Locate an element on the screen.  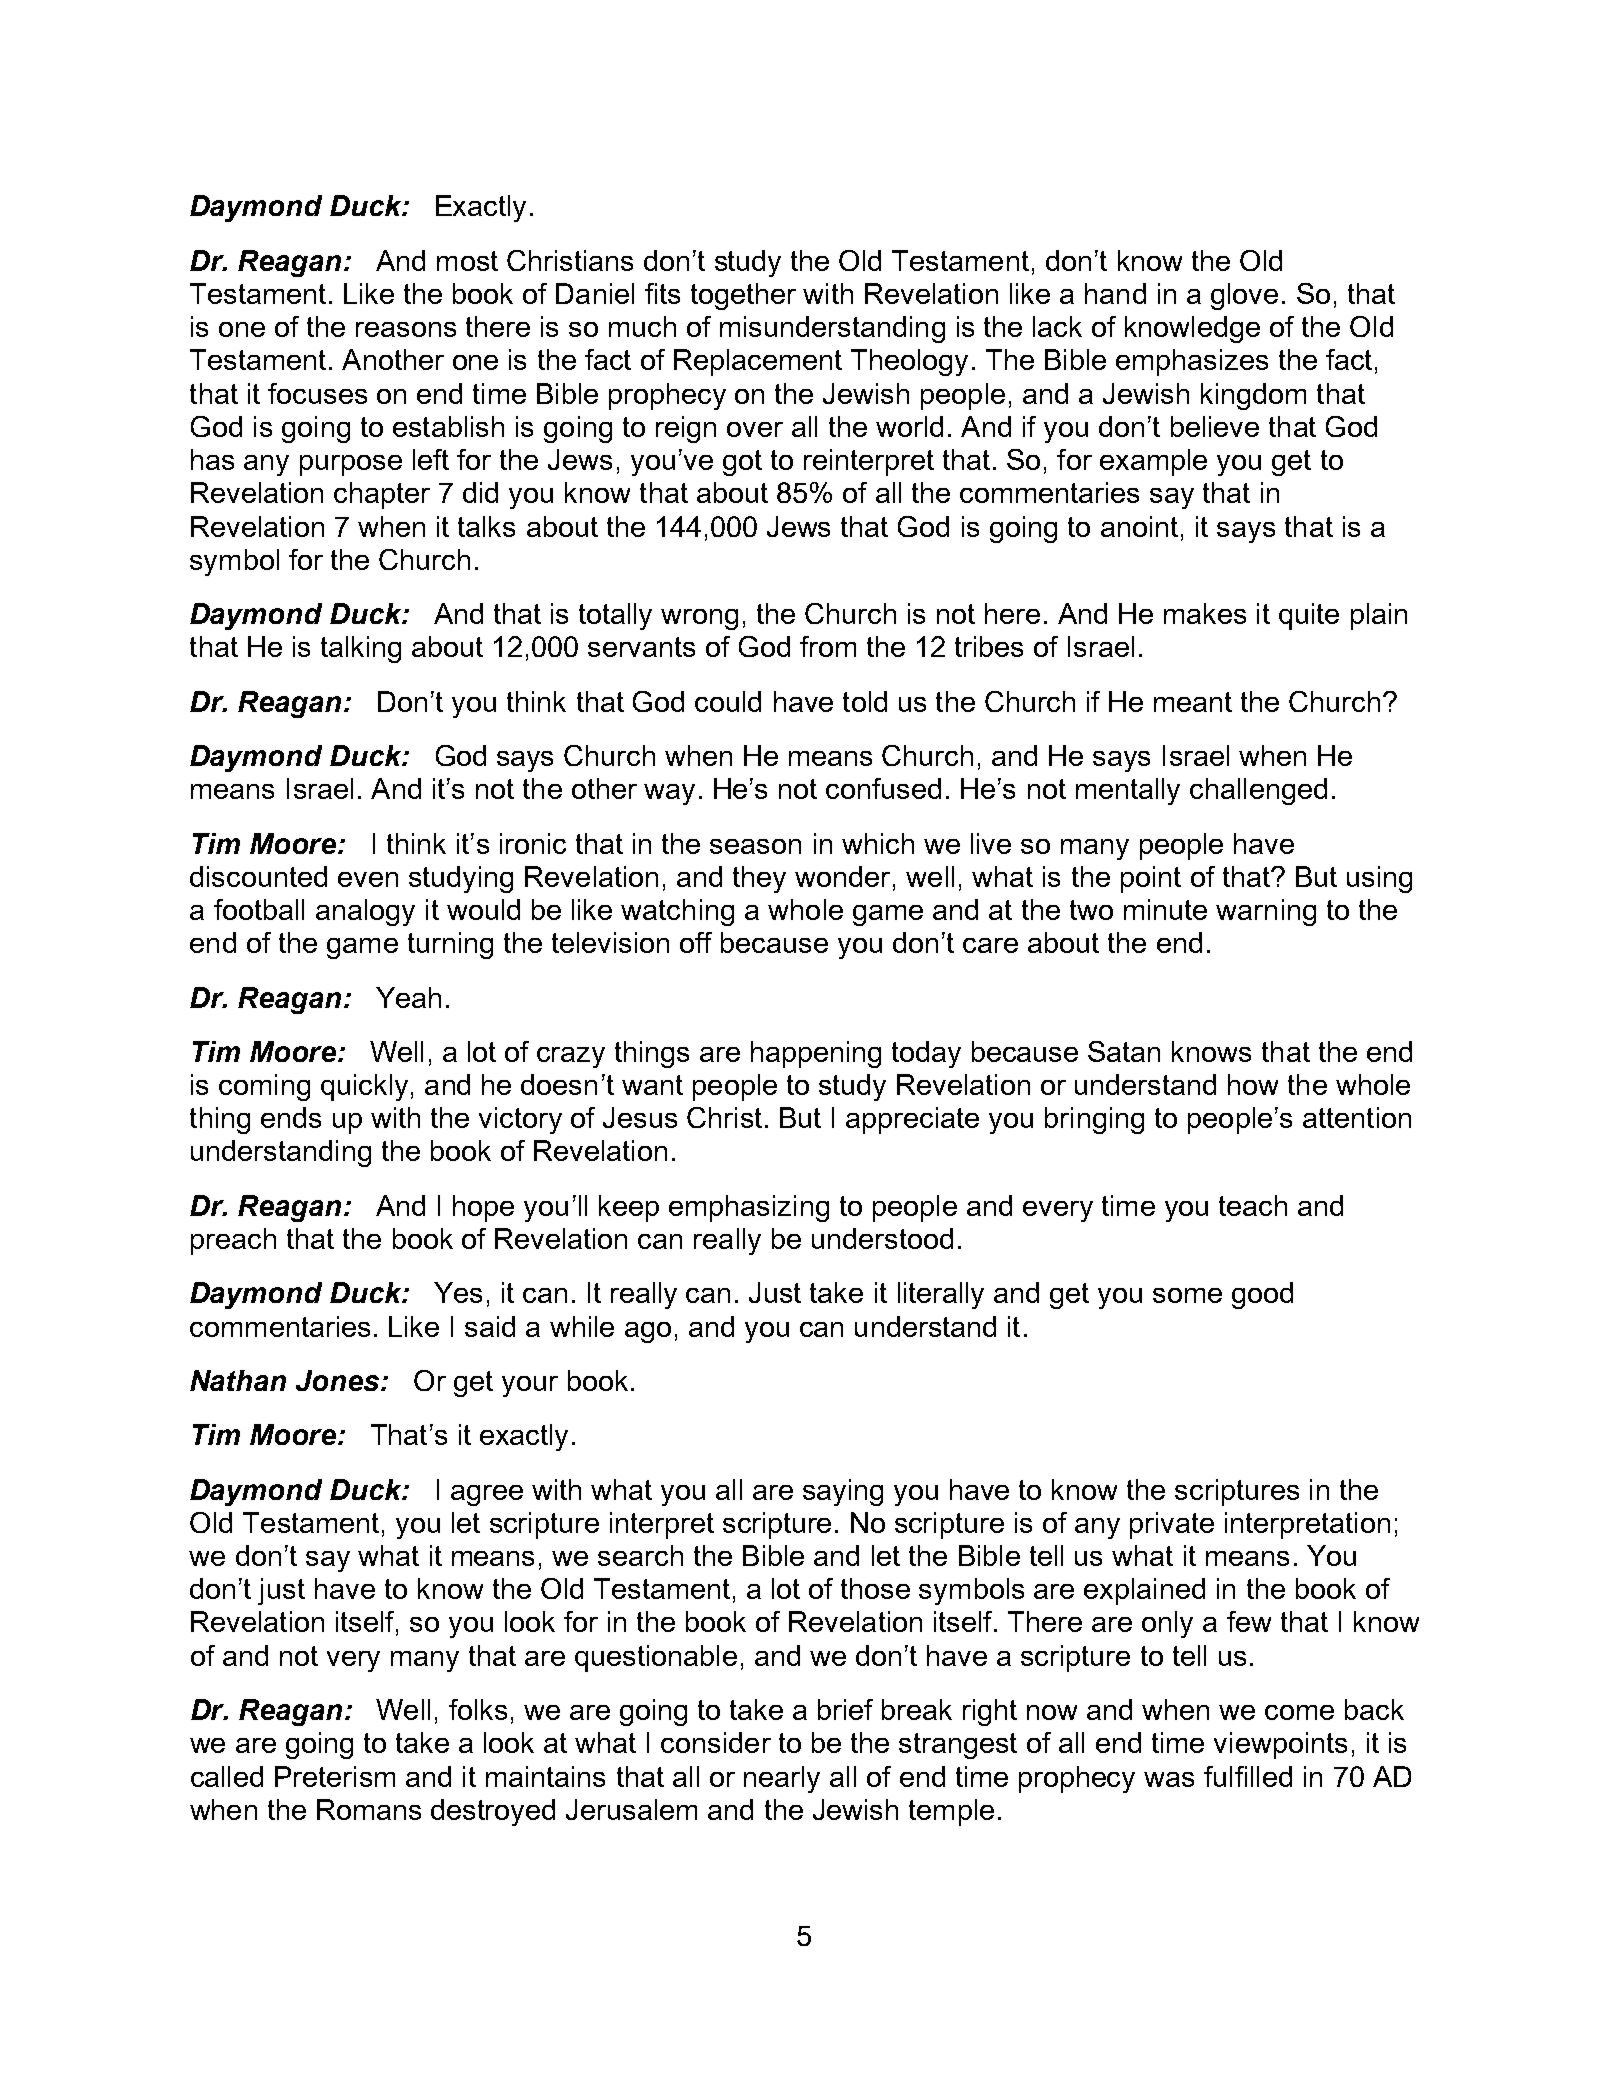
glove is located at coordinates (1244, 296).
